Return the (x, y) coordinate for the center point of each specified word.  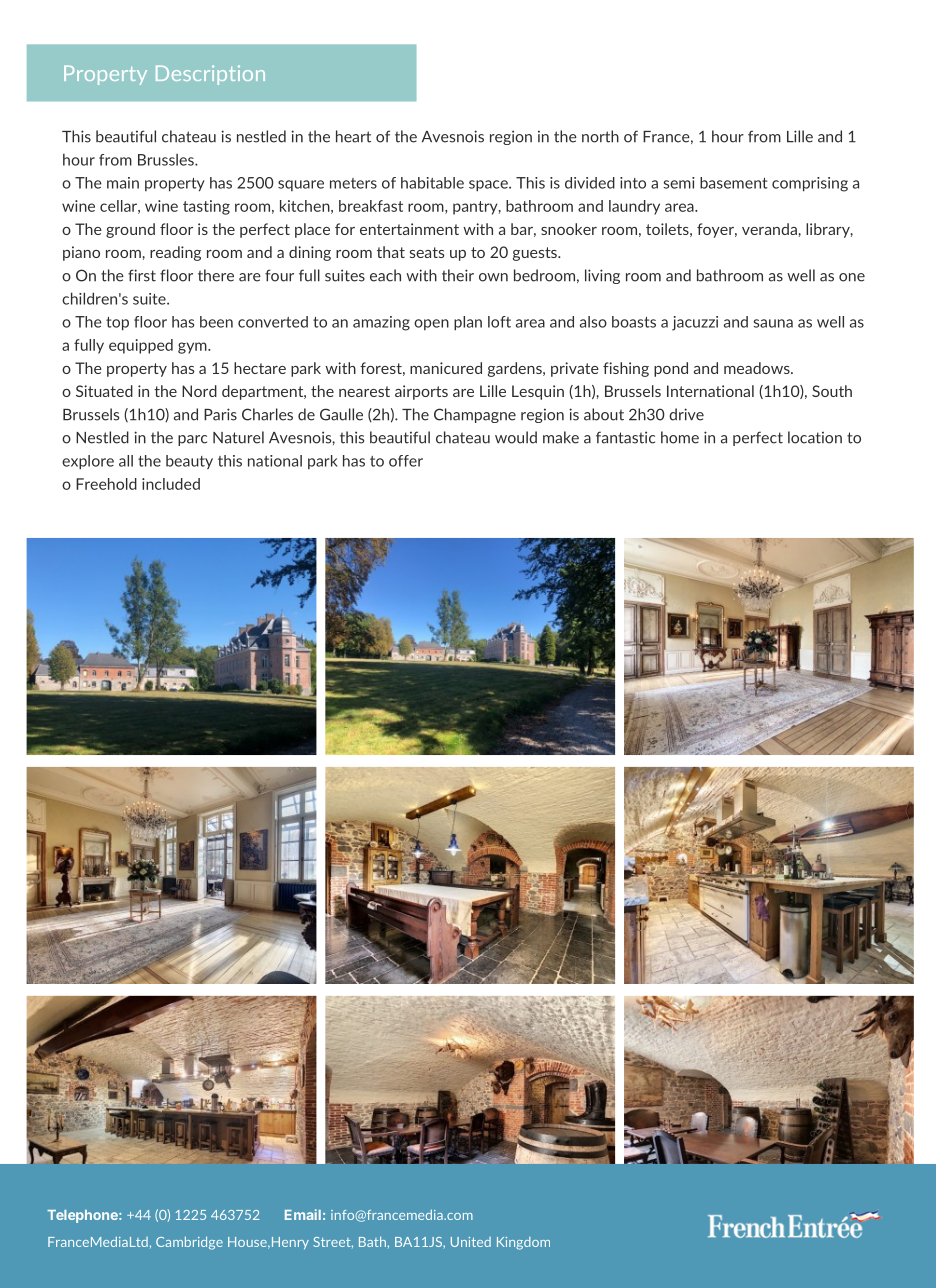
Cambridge (189, 1243)
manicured (446, 368)
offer (406, 461)
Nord (199, 391)
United (471, 1242)
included (171, 484)
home (680, 437)
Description (210, 75)
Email (303, 1214)
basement (734, 183)
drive (686, 414)
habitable (432, 183)
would (516, 437)
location (815, 437)
